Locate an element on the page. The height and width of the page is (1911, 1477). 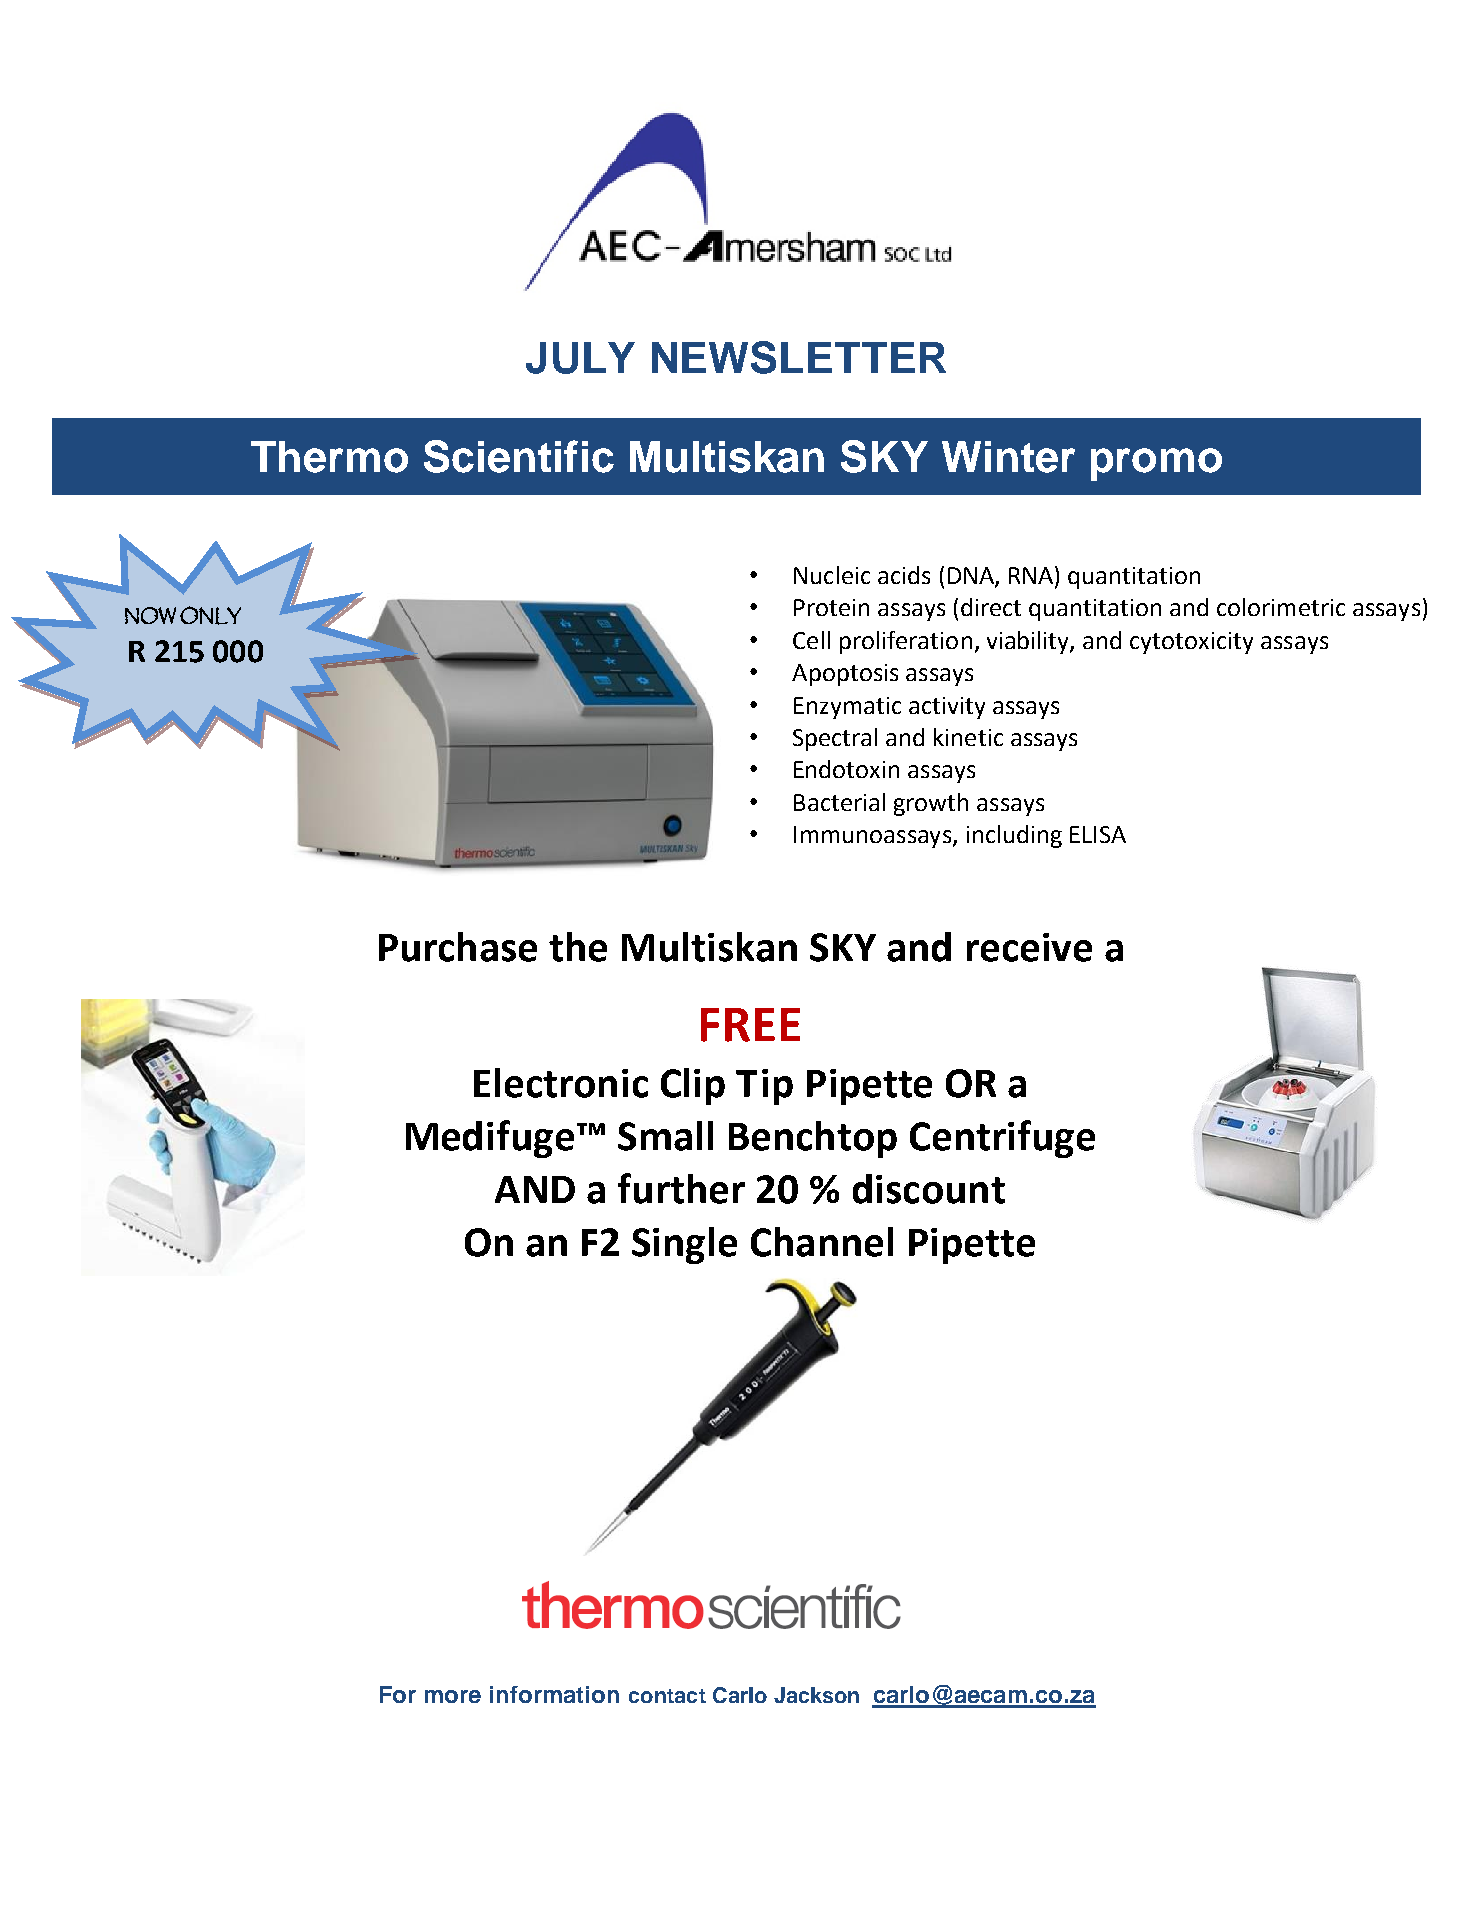
Electronic is located at coordinates (561, 1083).
